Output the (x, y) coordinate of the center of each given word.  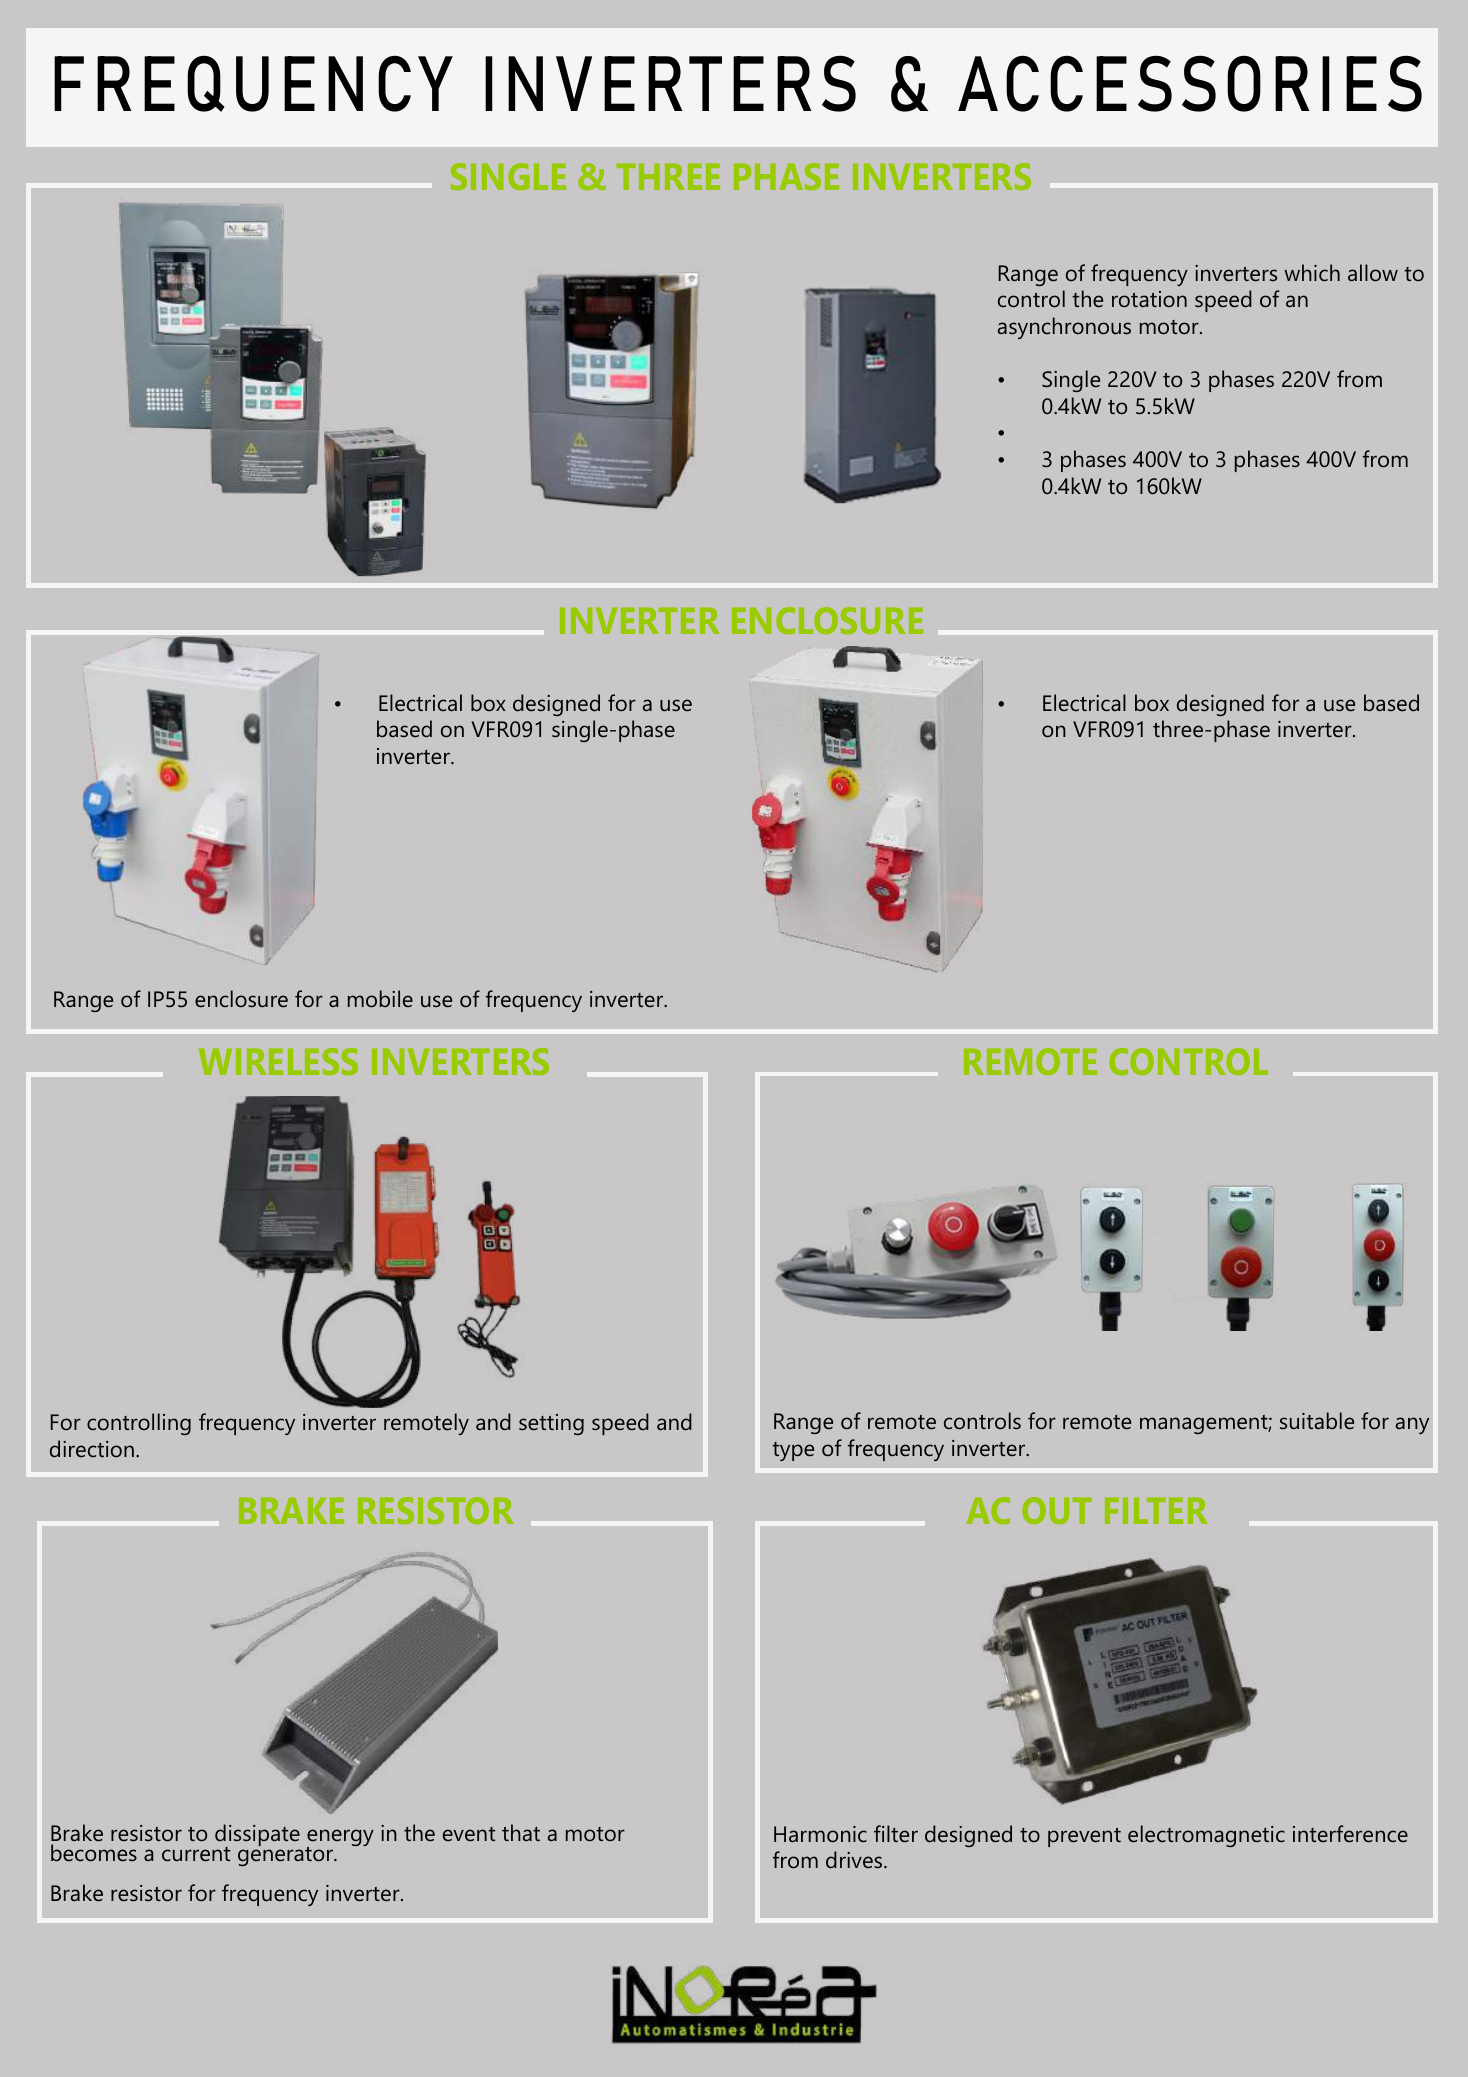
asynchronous (1064, 328)
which (1312, 273)
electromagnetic (1206, 1836)
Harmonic (820, 1834)
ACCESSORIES (1190, 83)
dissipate (257, 1836)
